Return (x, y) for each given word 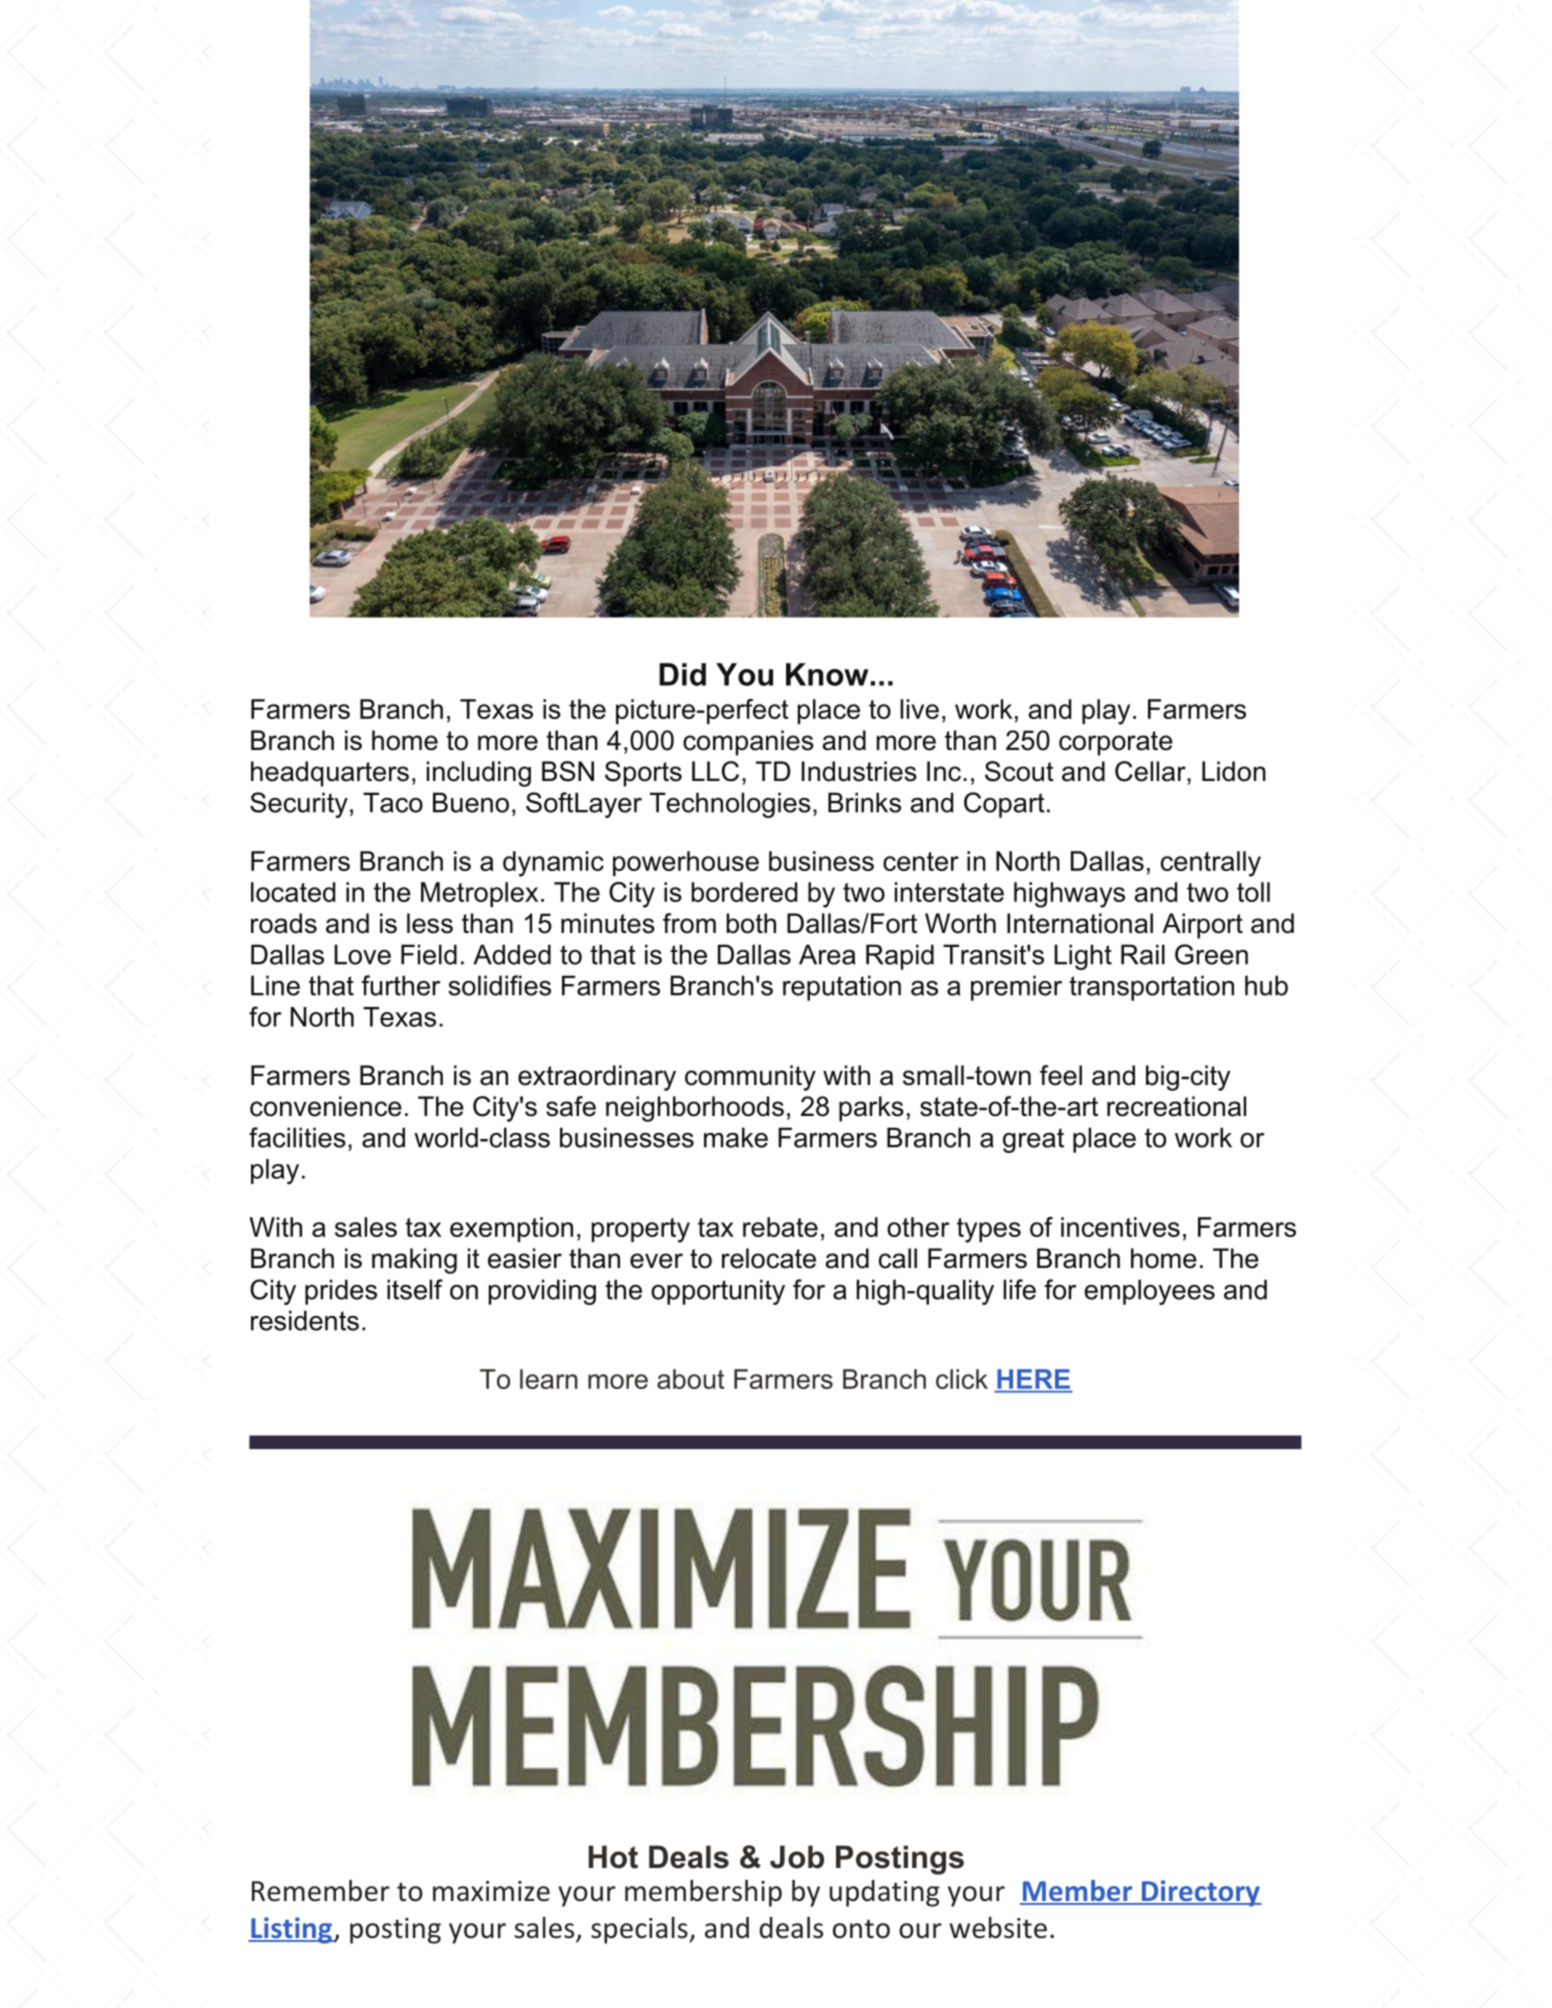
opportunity (718, 1292)
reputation (842, 988)
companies (748, 743)
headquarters (330, 774)
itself (415, 1289)
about (691, 1379)
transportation (1151, 988)
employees (1149, 1292)
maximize (491, 1891)
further (401, 985)
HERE (1034, 1379)
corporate (1116, 743)
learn (549, 1379)
